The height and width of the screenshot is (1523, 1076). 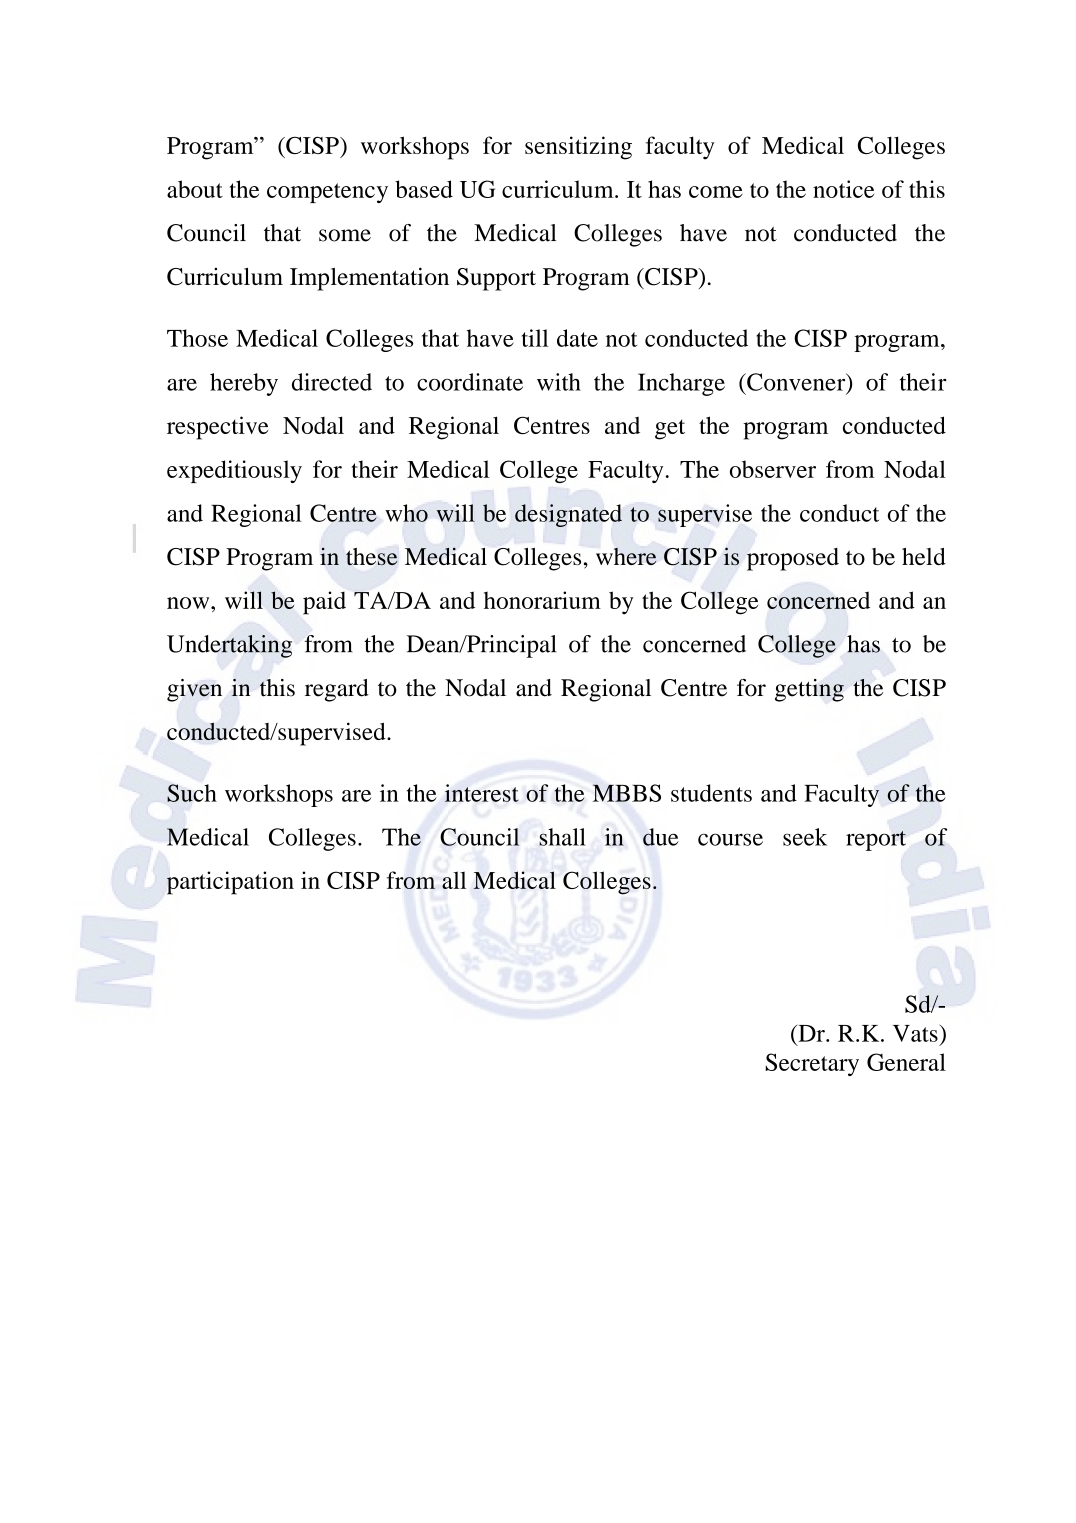 I want to click on expeditiously, so click(x=234, y=471).
